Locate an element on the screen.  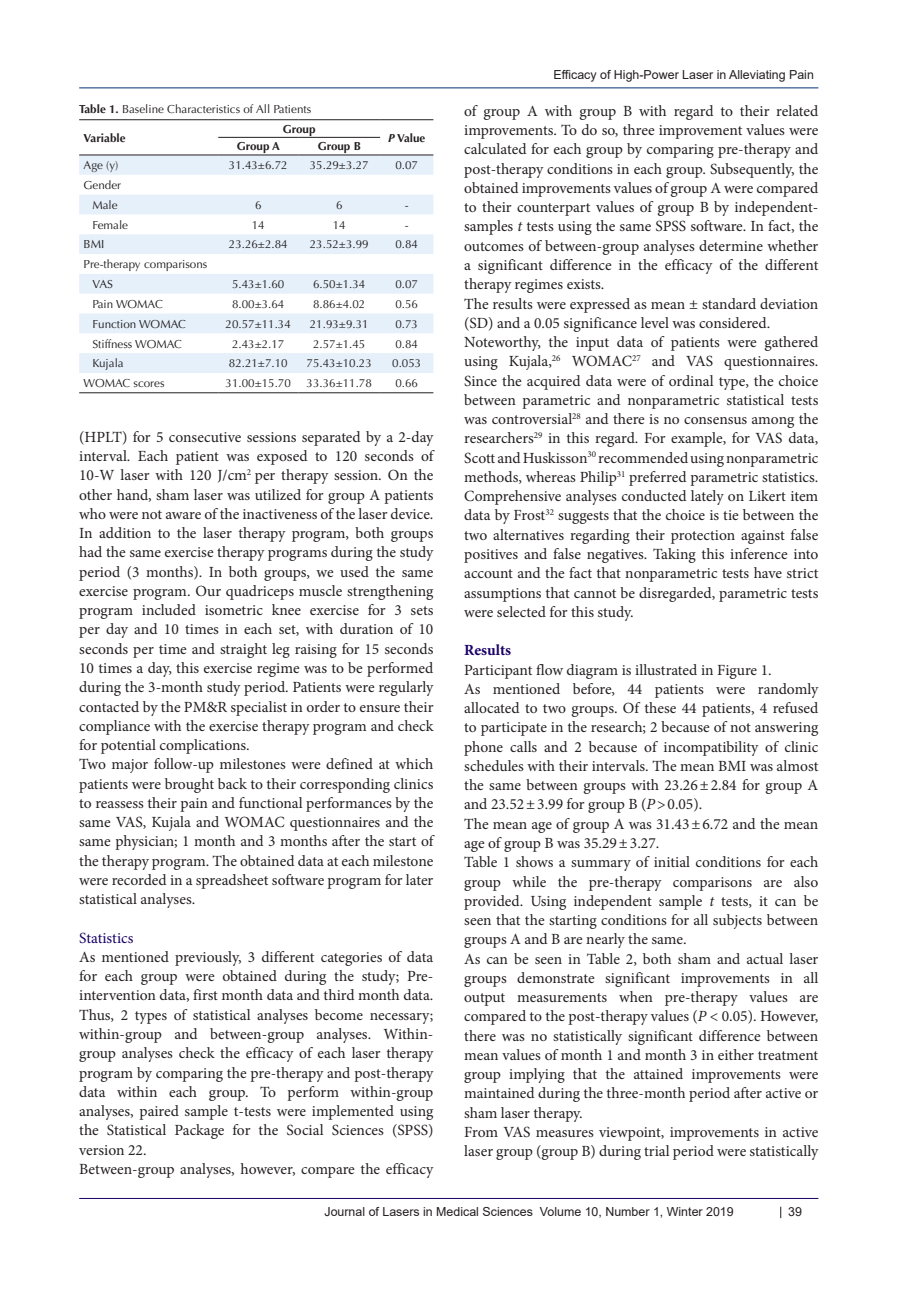
scores is located at coordinates (149, 384).
